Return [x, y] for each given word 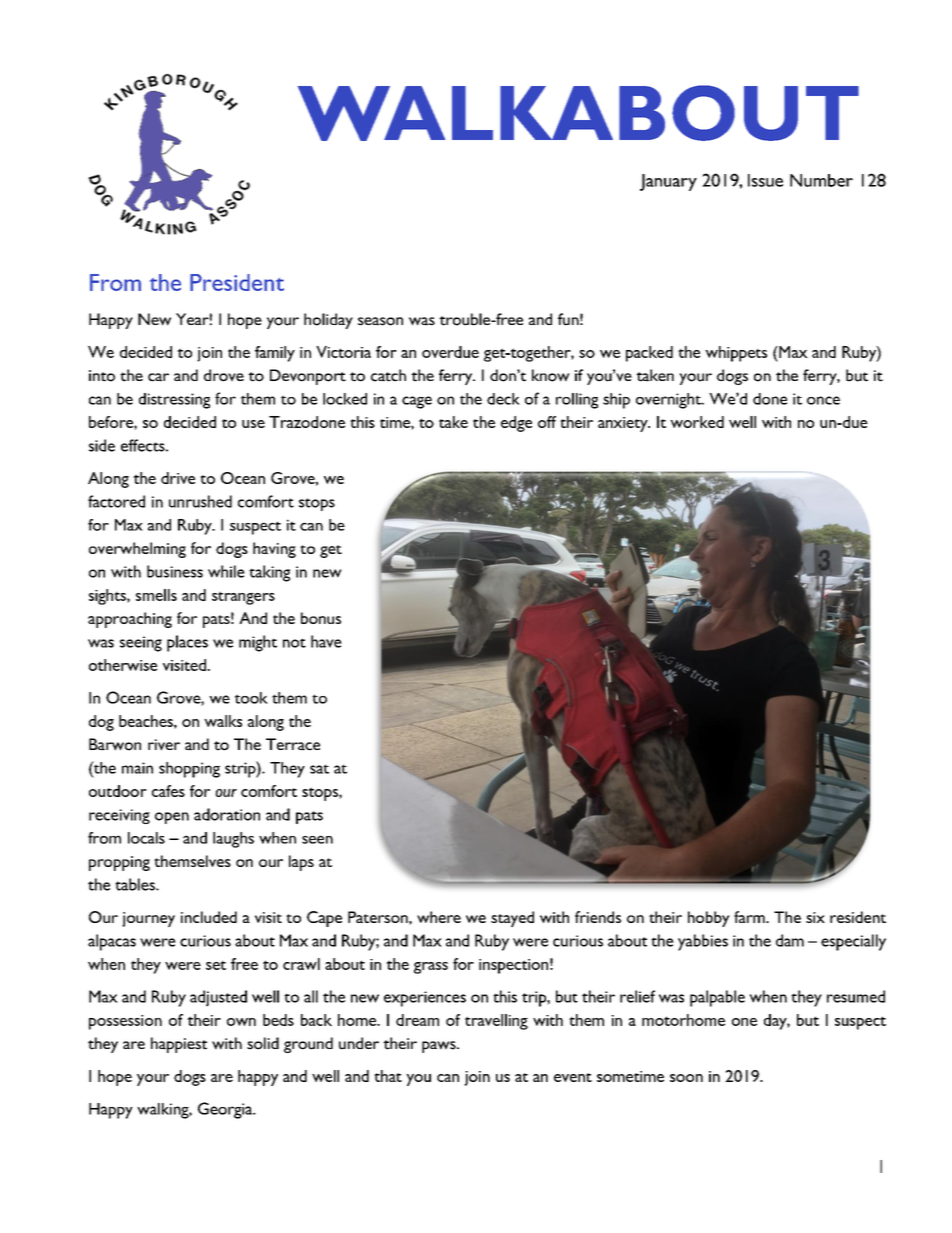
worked [697, 422]
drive [178, 478]
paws [440, 1047]
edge [516, 424]
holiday [328, 321]
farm [750, 917]
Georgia [226, 1110]
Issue [765, 180]
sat [319, 769]
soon [686, 1078]
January [668, 182]
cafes [168, 791]
